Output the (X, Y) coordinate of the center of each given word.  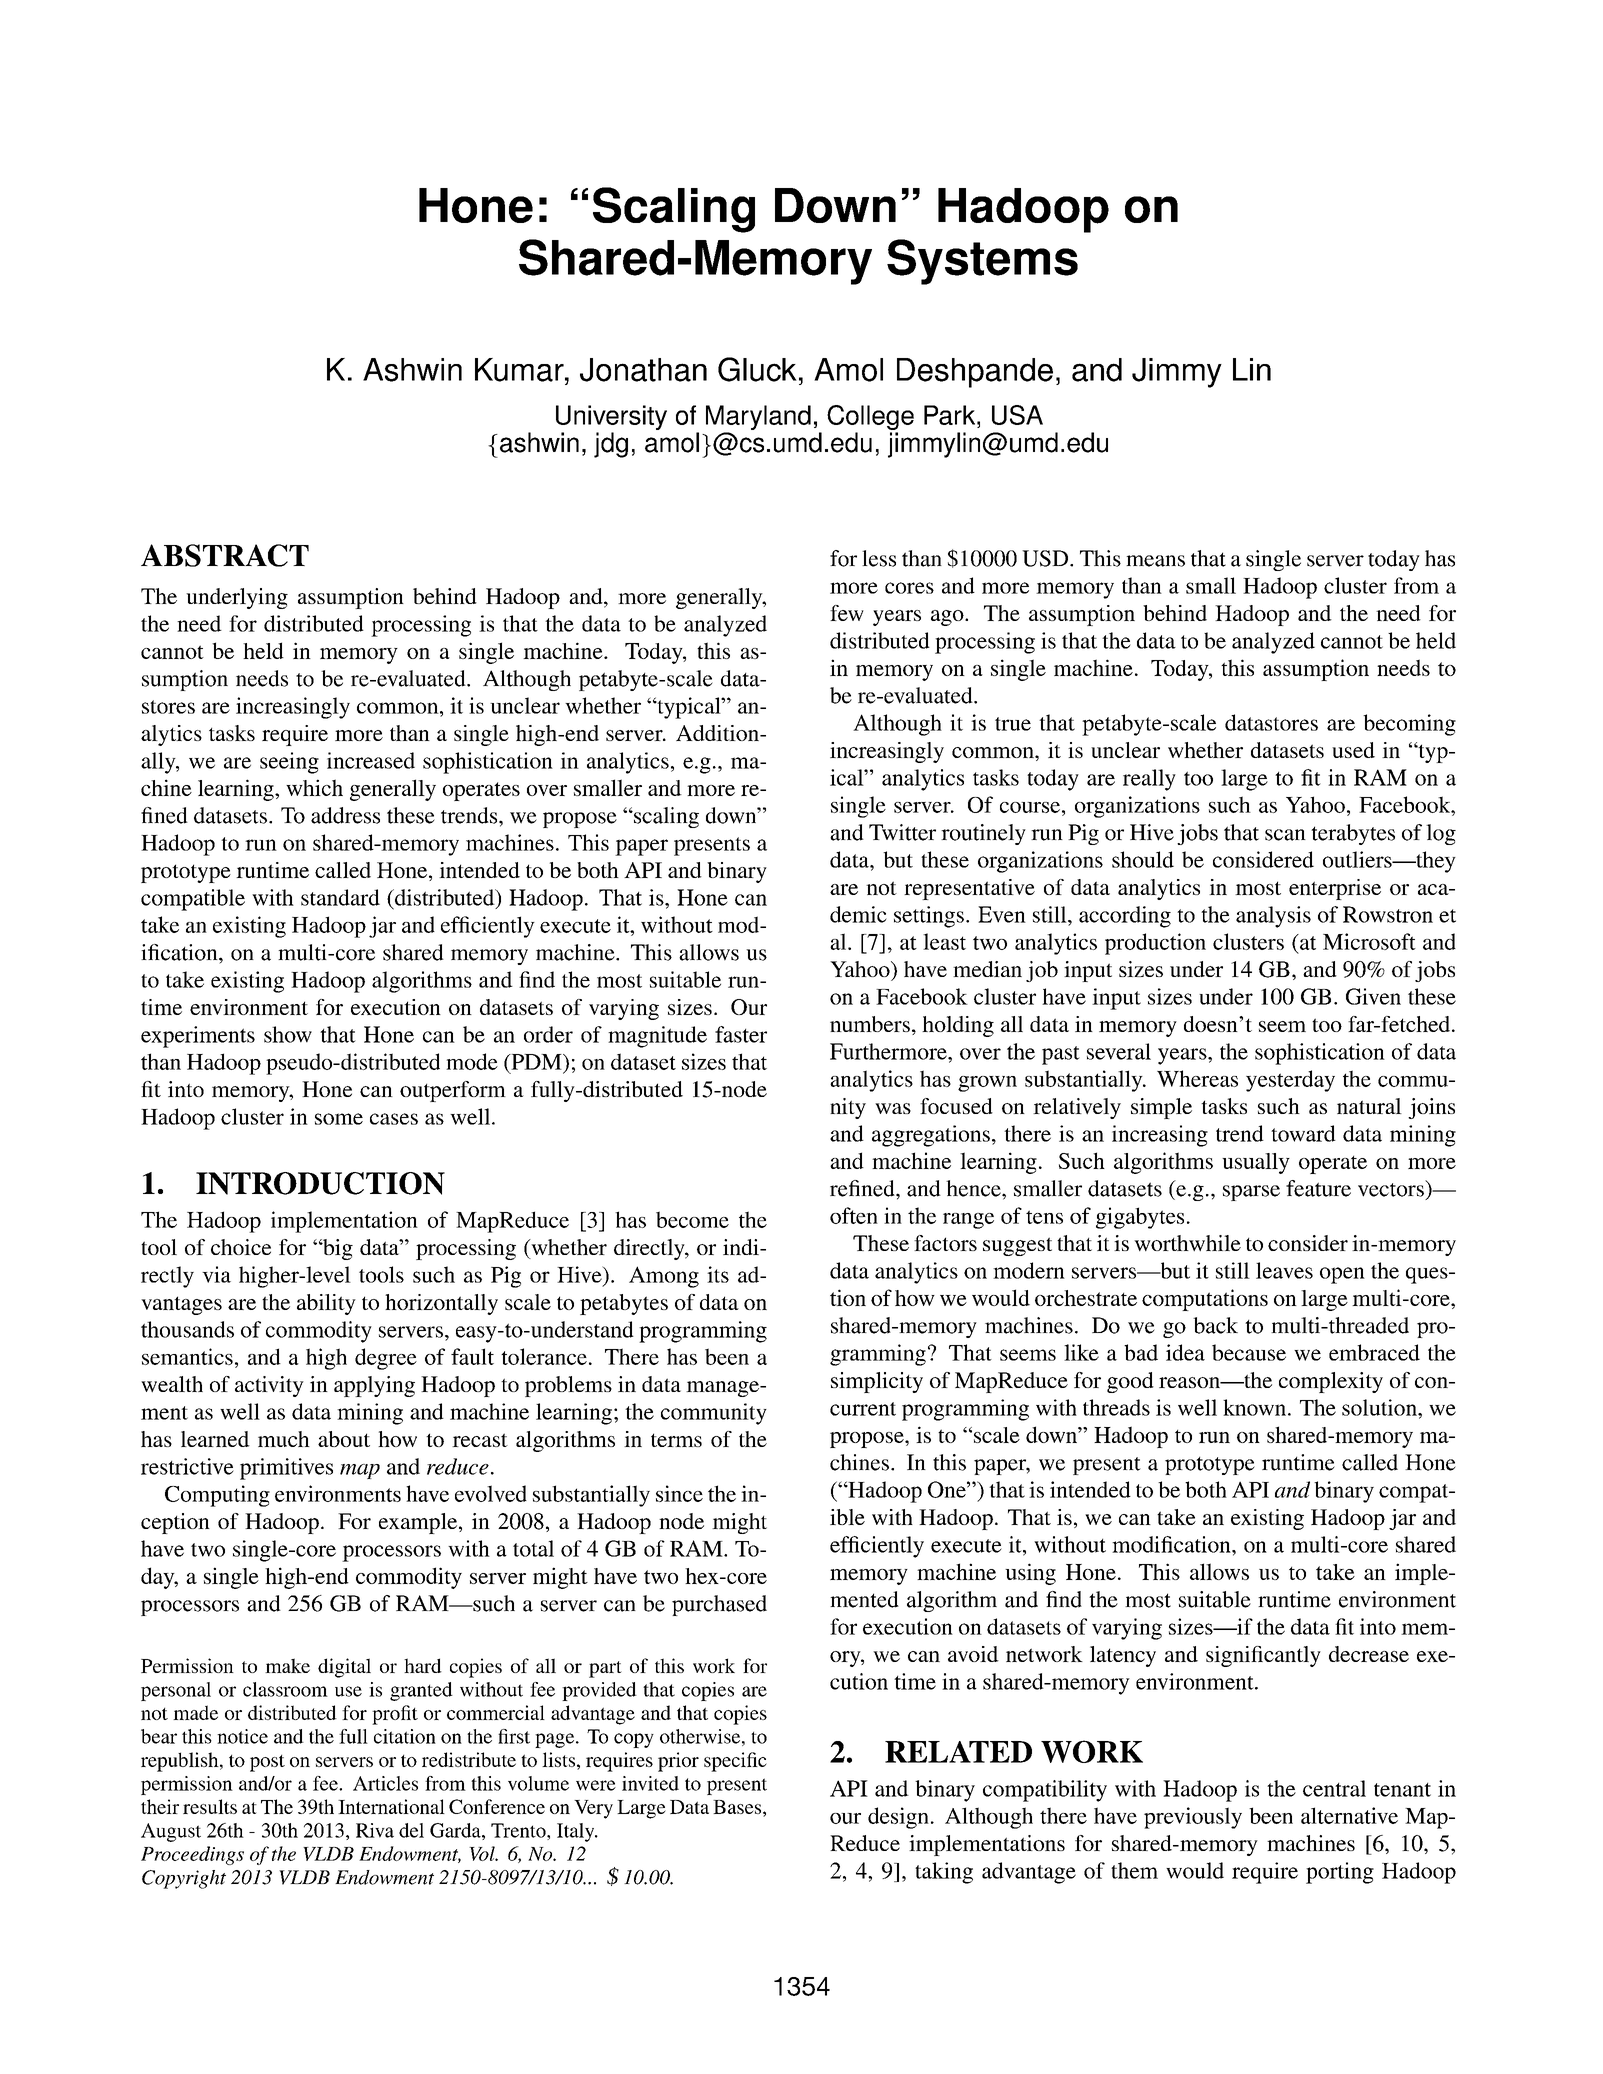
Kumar (520, 370)
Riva (375, 1830)
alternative (1349, 1815)
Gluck (757, 369)
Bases (738, 1807)
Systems (982, 262)
